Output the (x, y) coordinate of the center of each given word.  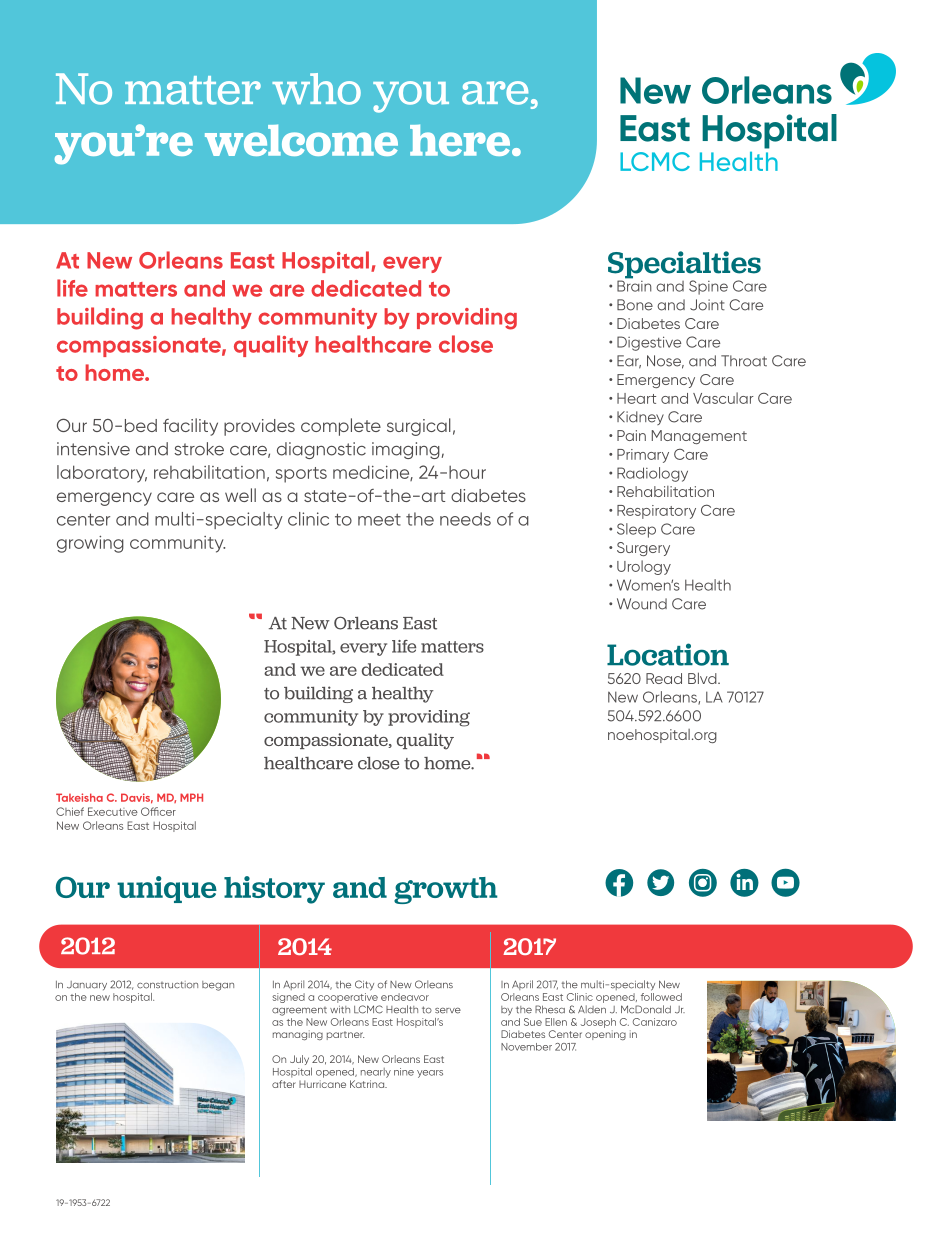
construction (167, 985)
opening (605, 1035)
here (460, 140)
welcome (301, 140)
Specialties (684, 266)
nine (404, 1072)
